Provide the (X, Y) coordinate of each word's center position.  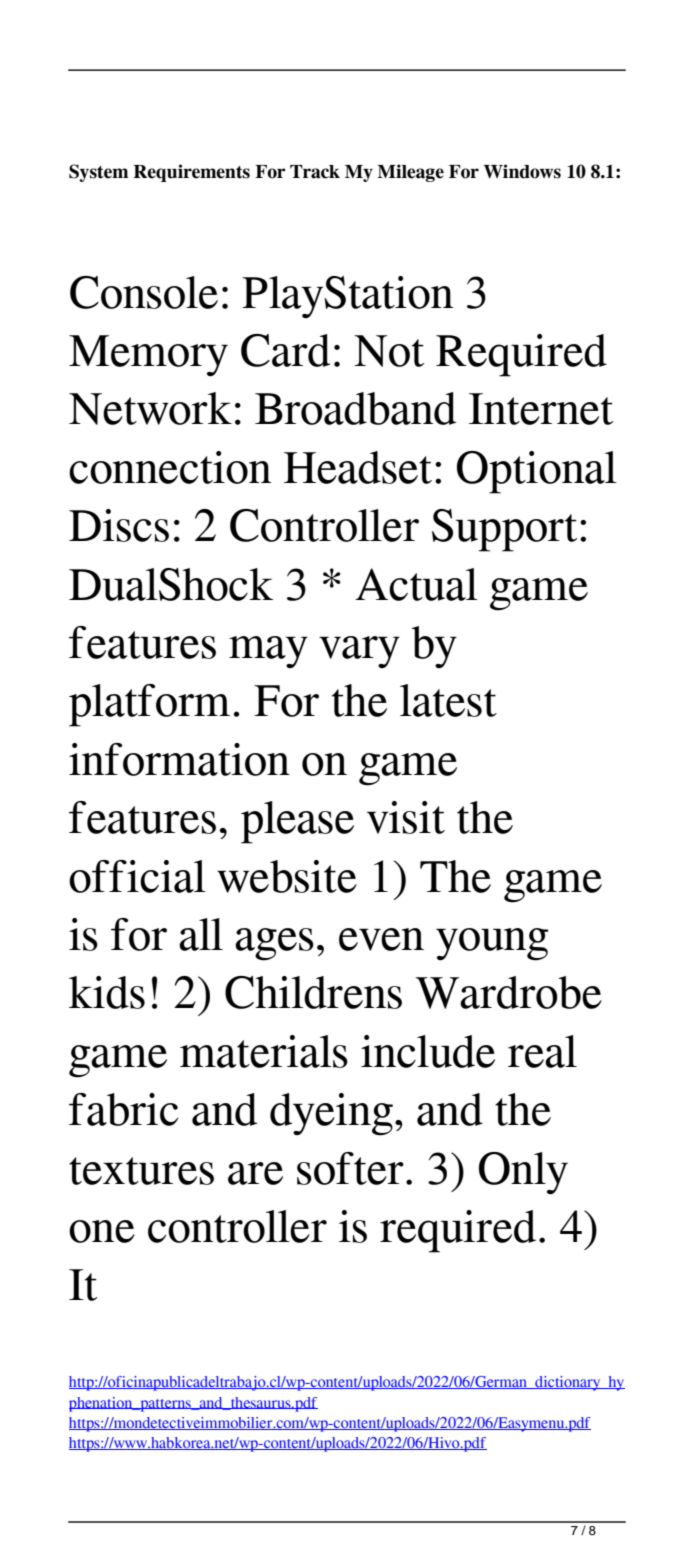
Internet (541, 409)
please (297, 822)
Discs (119, 525)
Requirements (191, 173)
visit (406, 817)
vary (359, 652)
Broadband (355, 408)
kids (107, 992)
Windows (522, 171)
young (492, 944)
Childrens (313, 992)
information (179, 759)
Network (150, 408)
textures (141, 1171)
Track (315, 172)
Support (504, 530)
